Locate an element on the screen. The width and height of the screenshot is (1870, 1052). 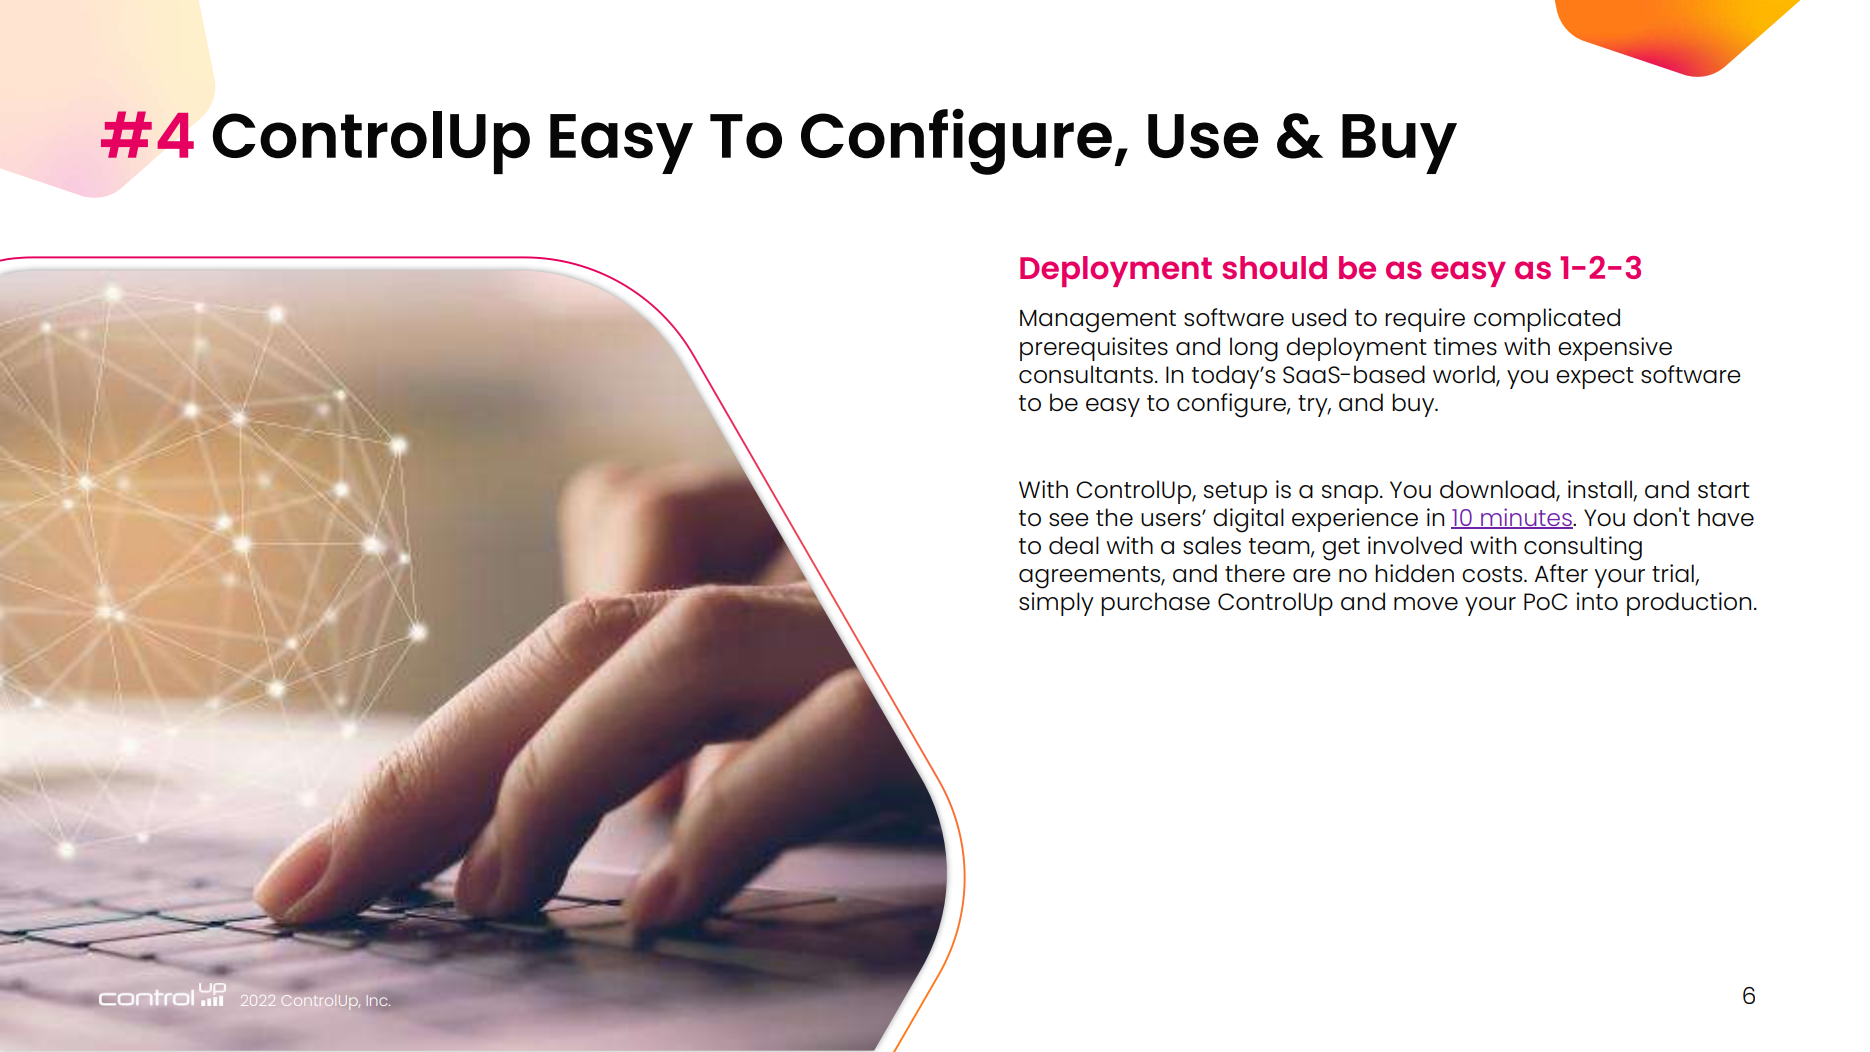
purchase is located at coordinates (1155, 604).
